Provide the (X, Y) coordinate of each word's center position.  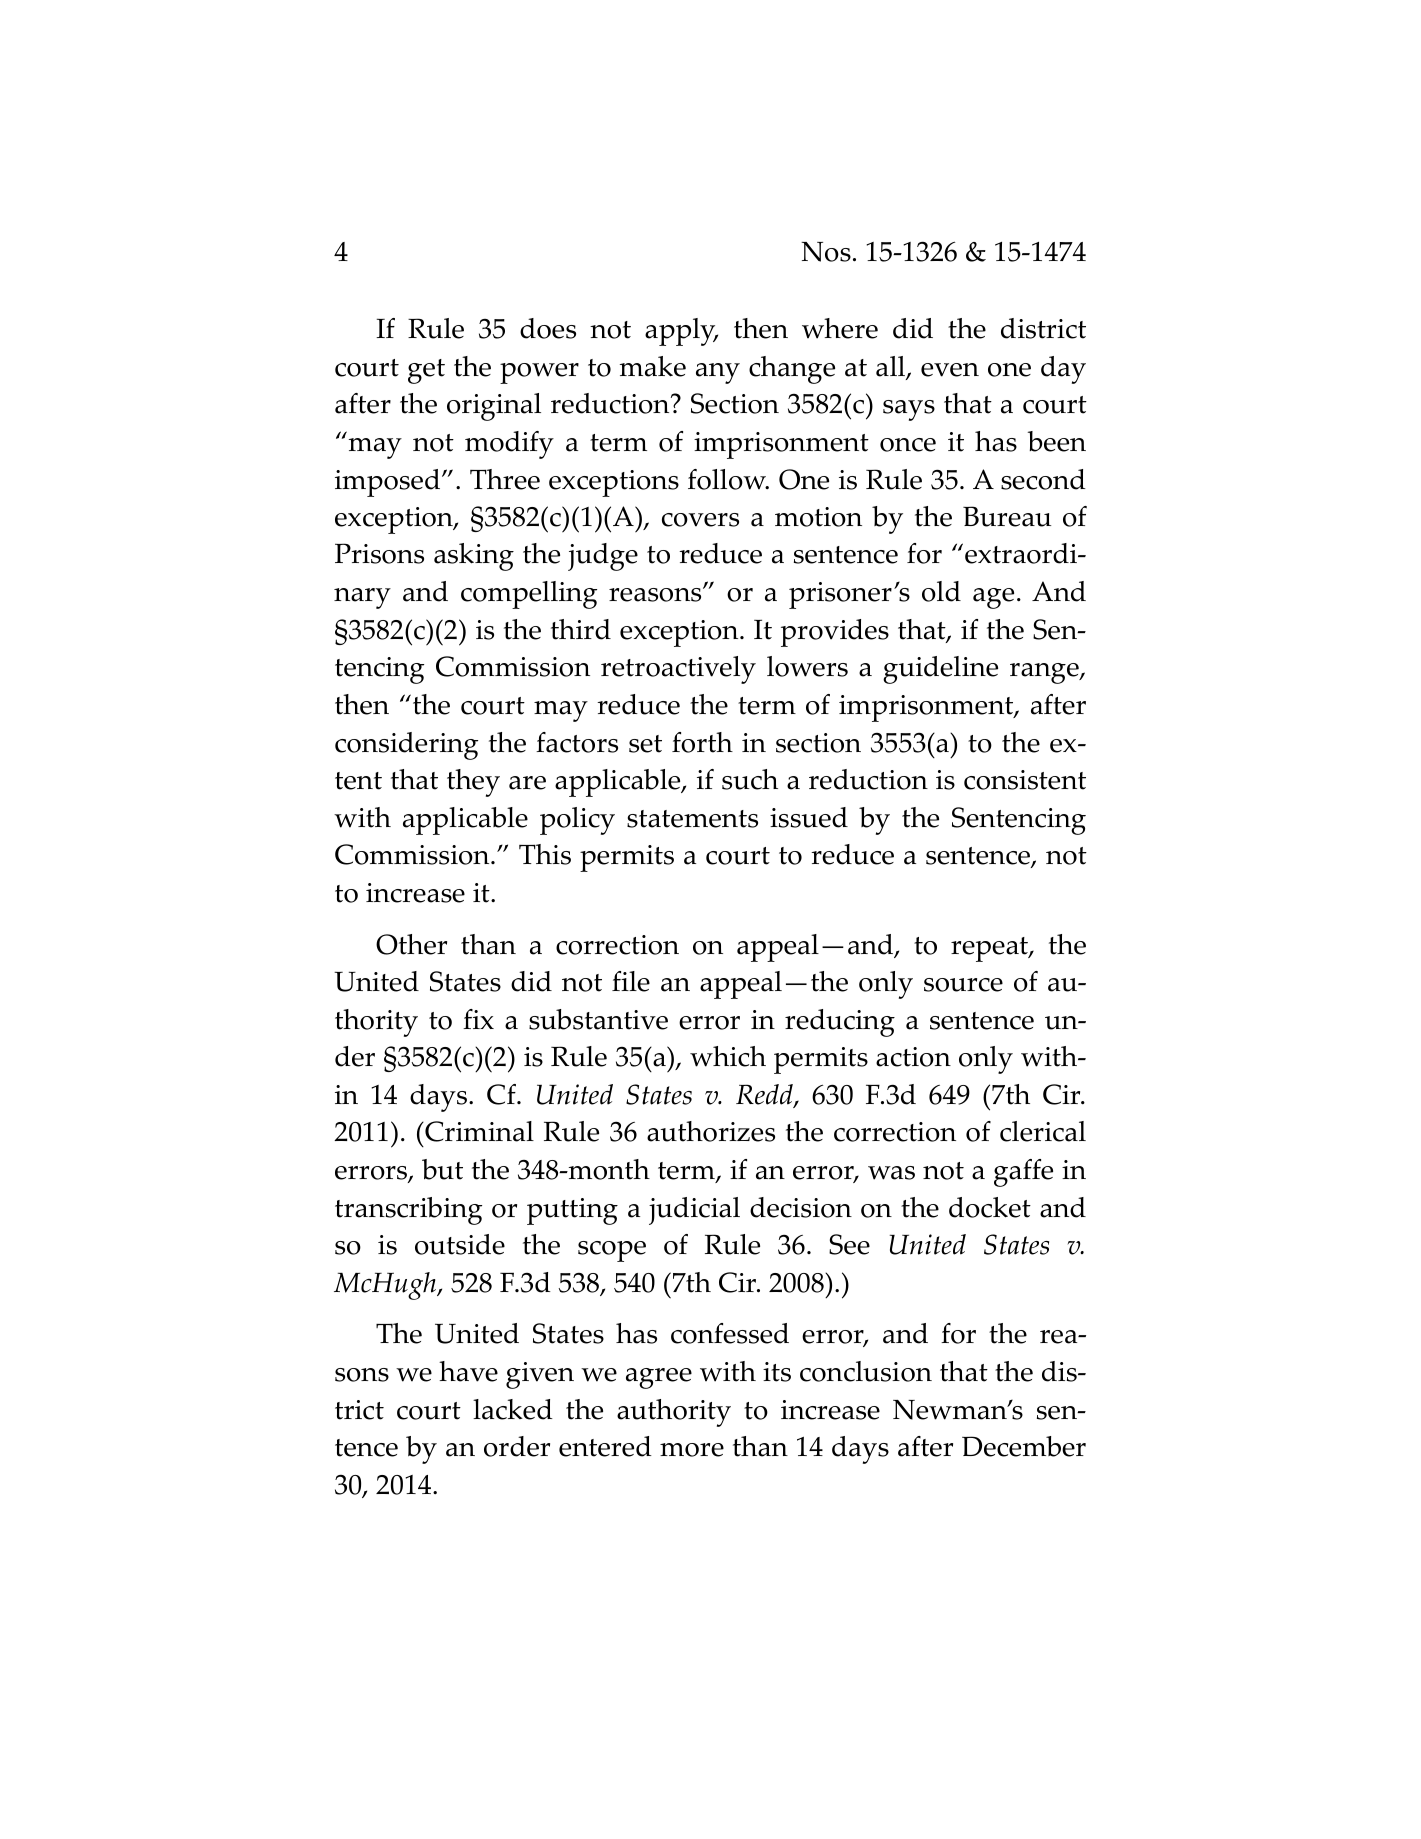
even (950, 370)
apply (681, 332)
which (728, 1056)
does (548, 328)
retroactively (678, 670)
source (963, 985)
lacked (513, 1409)
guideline (940, 670)
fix (478, 1019)
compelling (529, 595)
